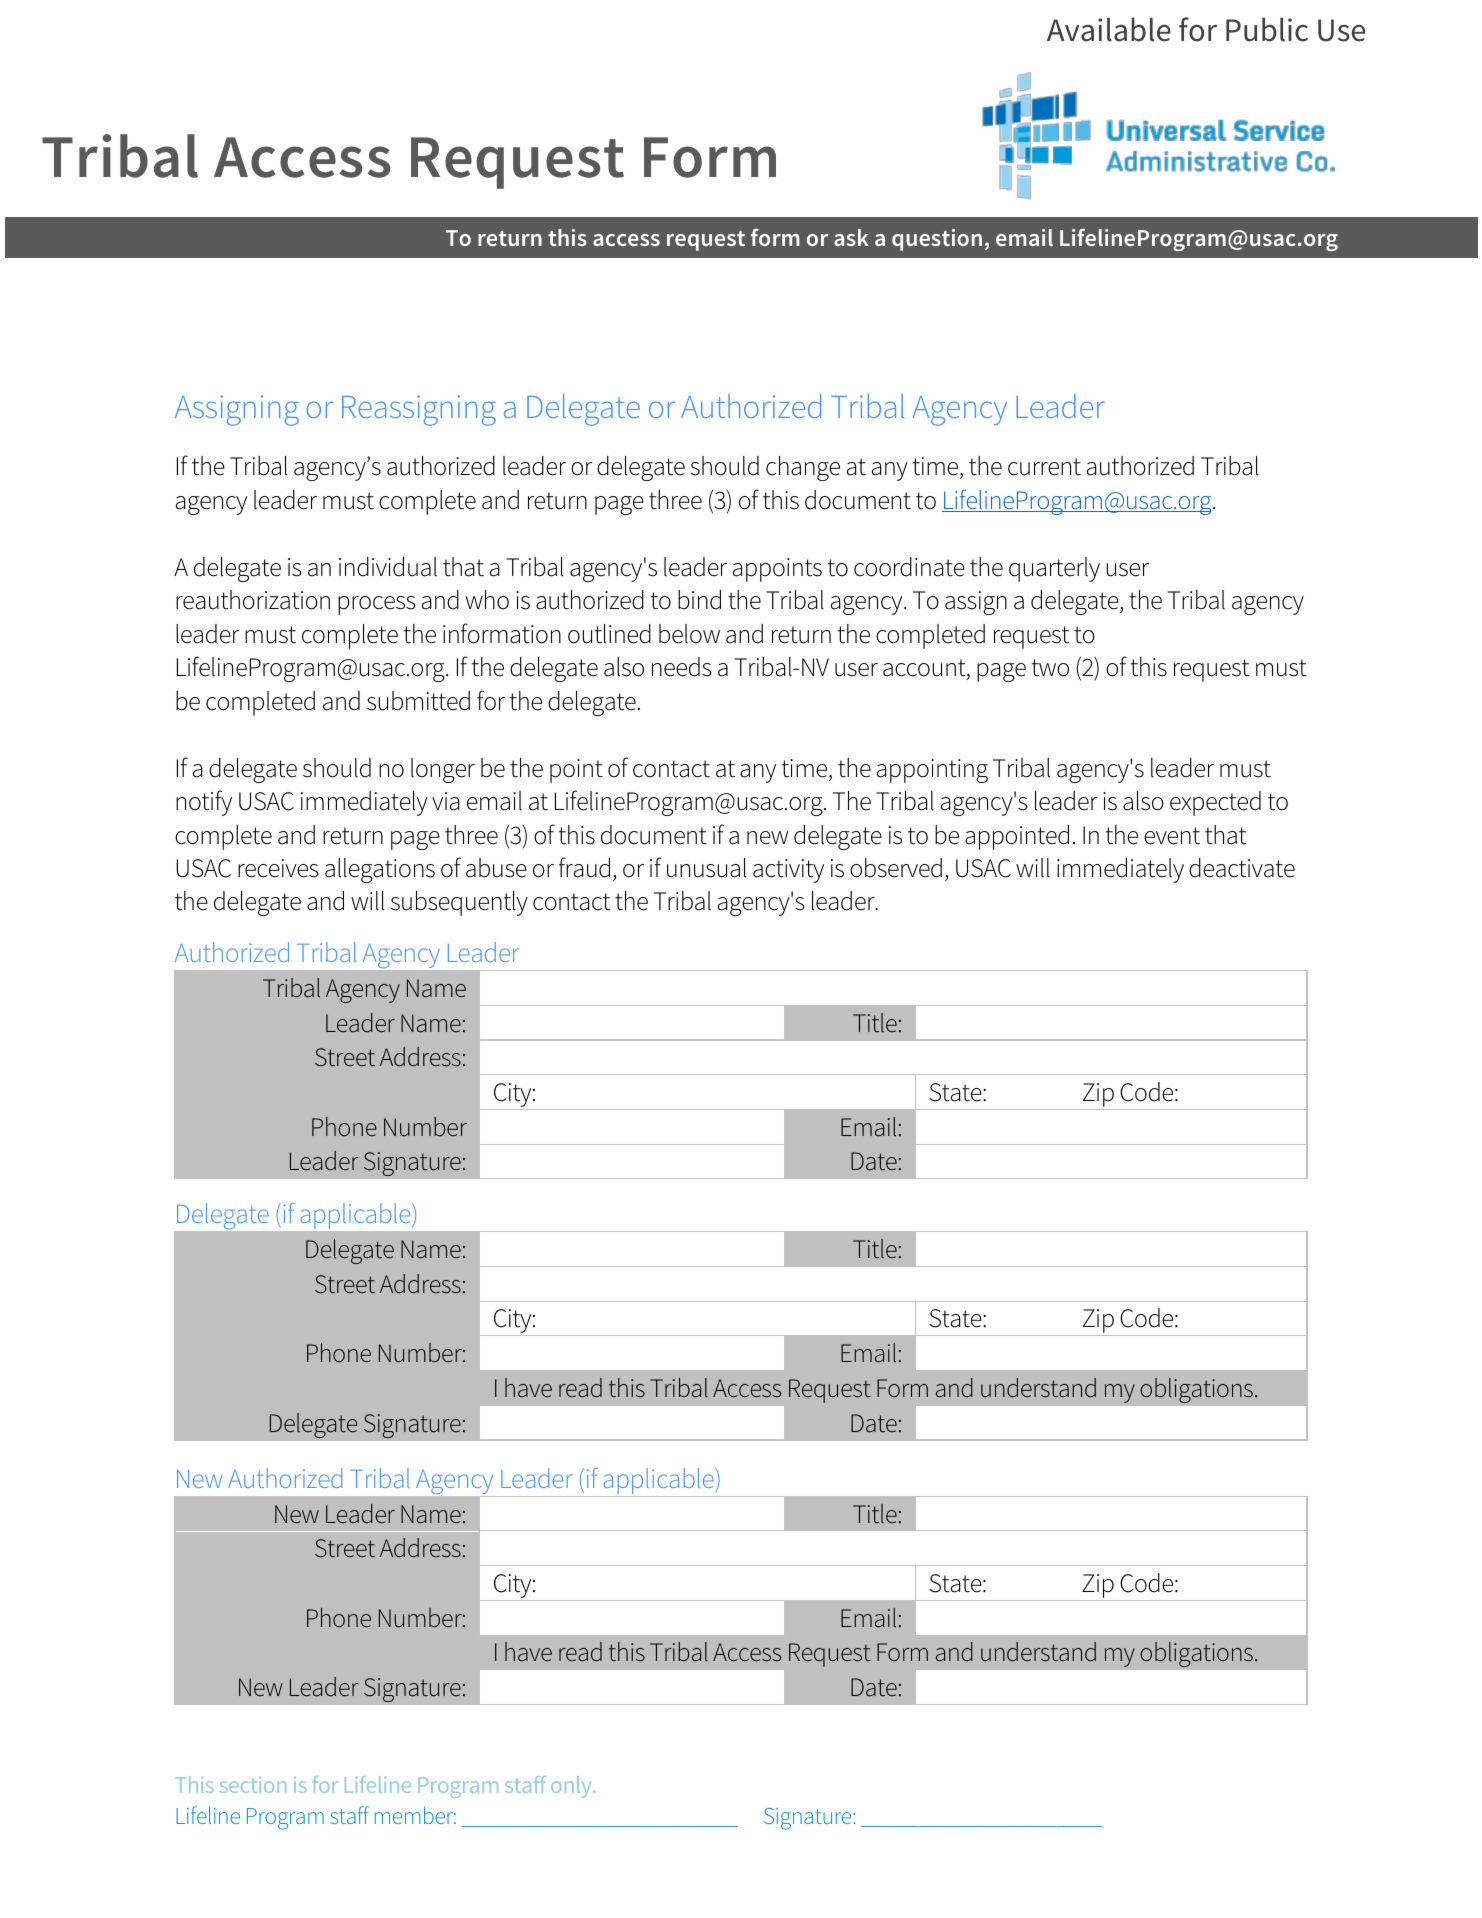 The width and height of the document is (1482, 1918). I want to click on question, so click(937, 240).
